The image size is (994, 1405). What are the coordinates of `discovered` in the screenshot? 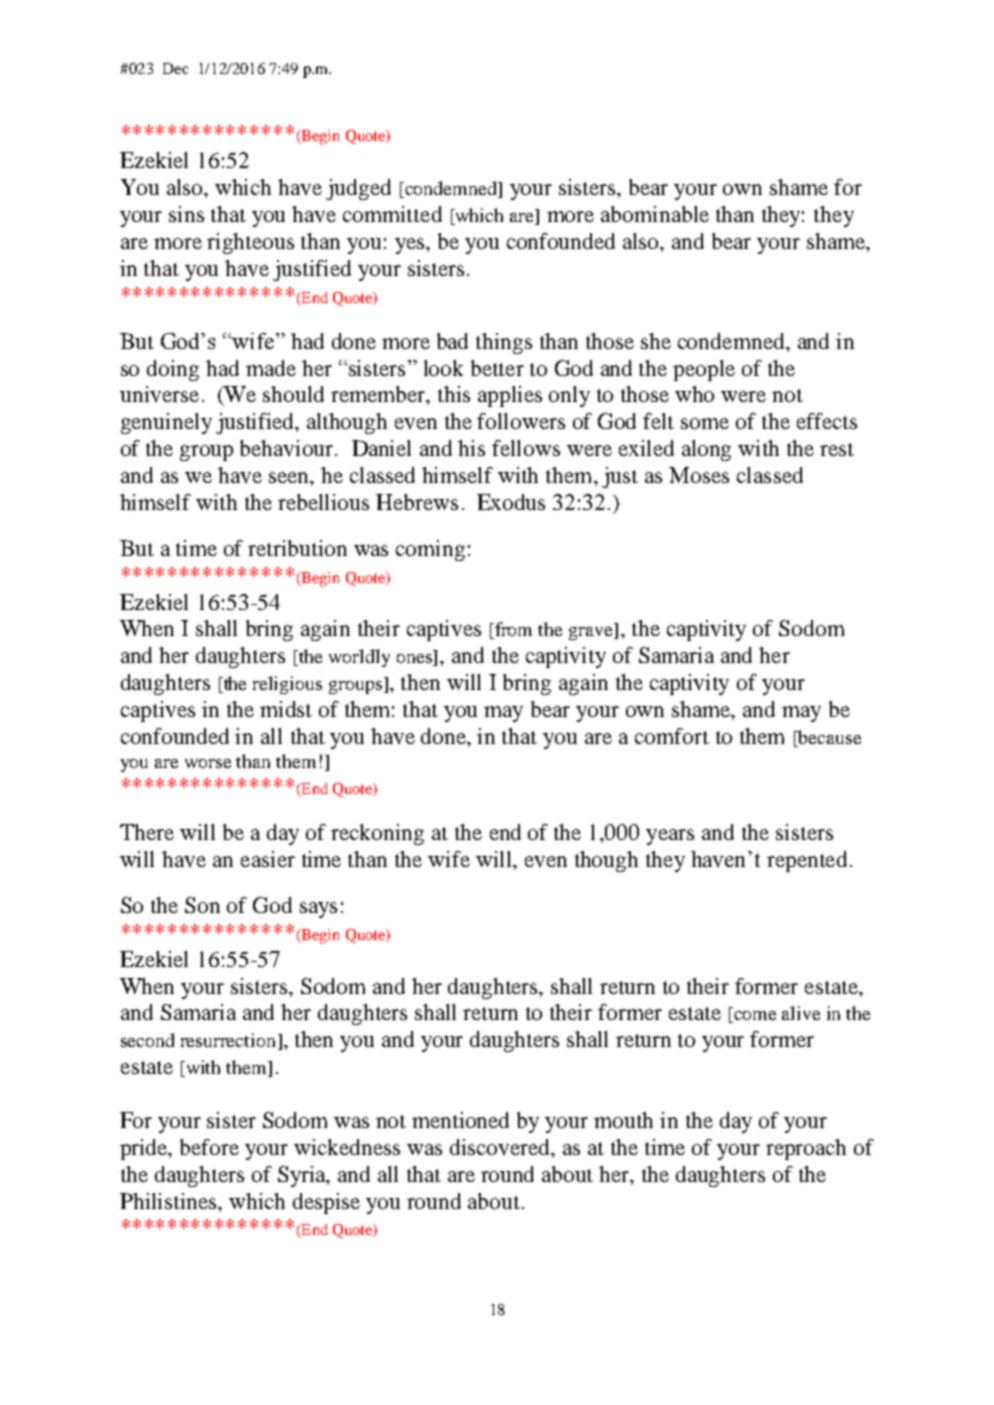 It's located at (501, 1148).
